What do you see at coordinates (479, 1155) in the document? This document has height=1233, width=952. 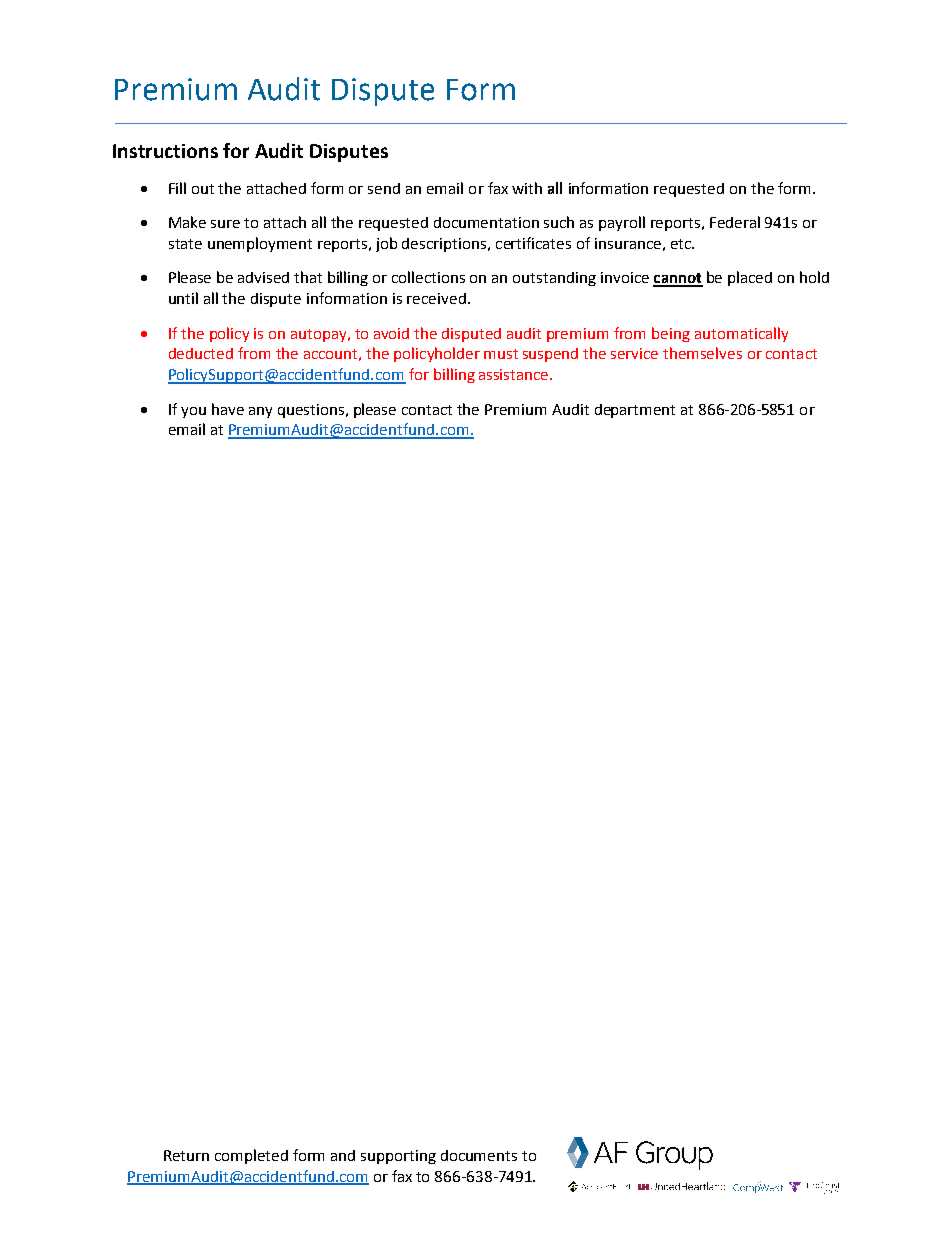 I see `documents` at bounding box center [479, 1155].
